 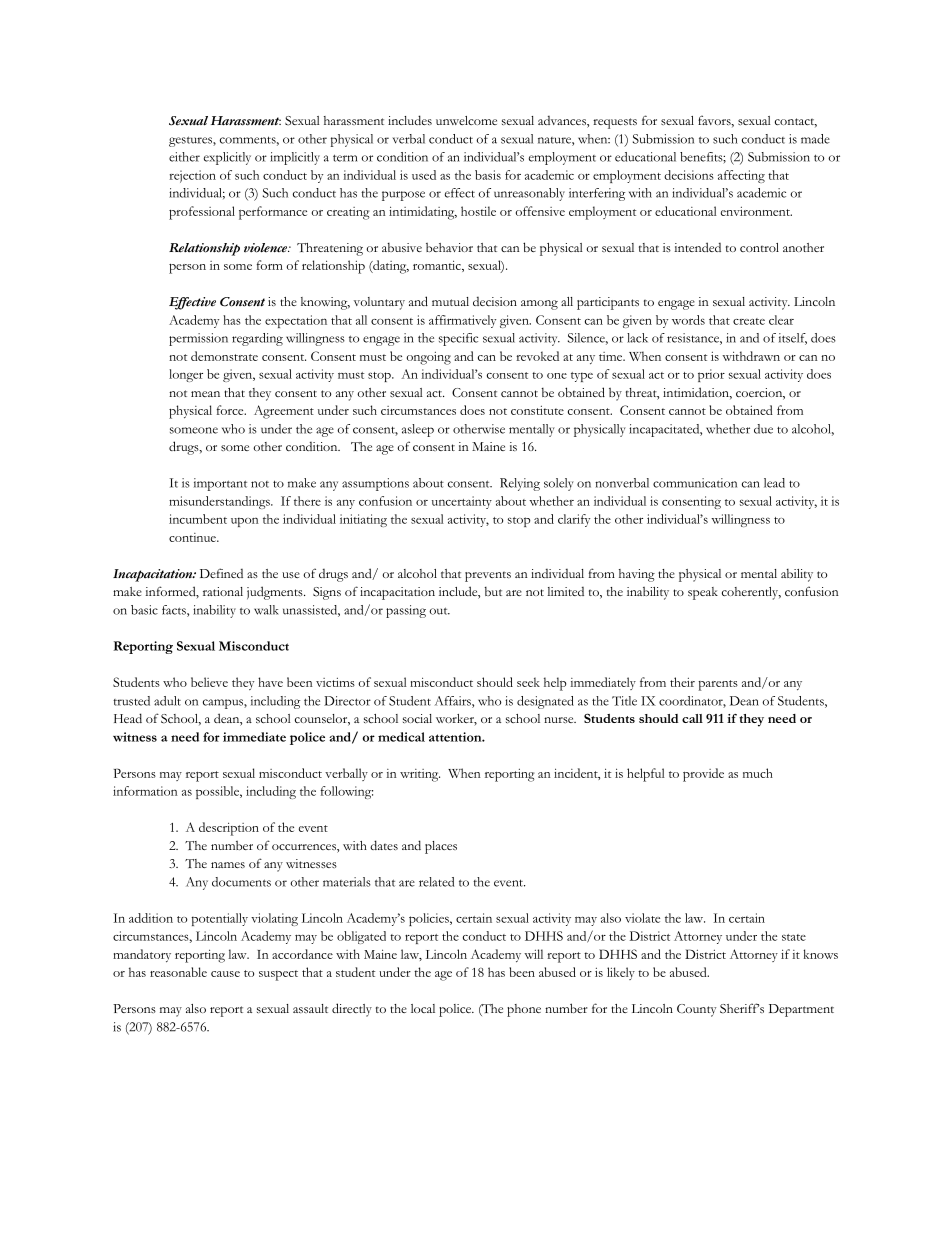 I want to click on cause, so click(x=225, y=974).
